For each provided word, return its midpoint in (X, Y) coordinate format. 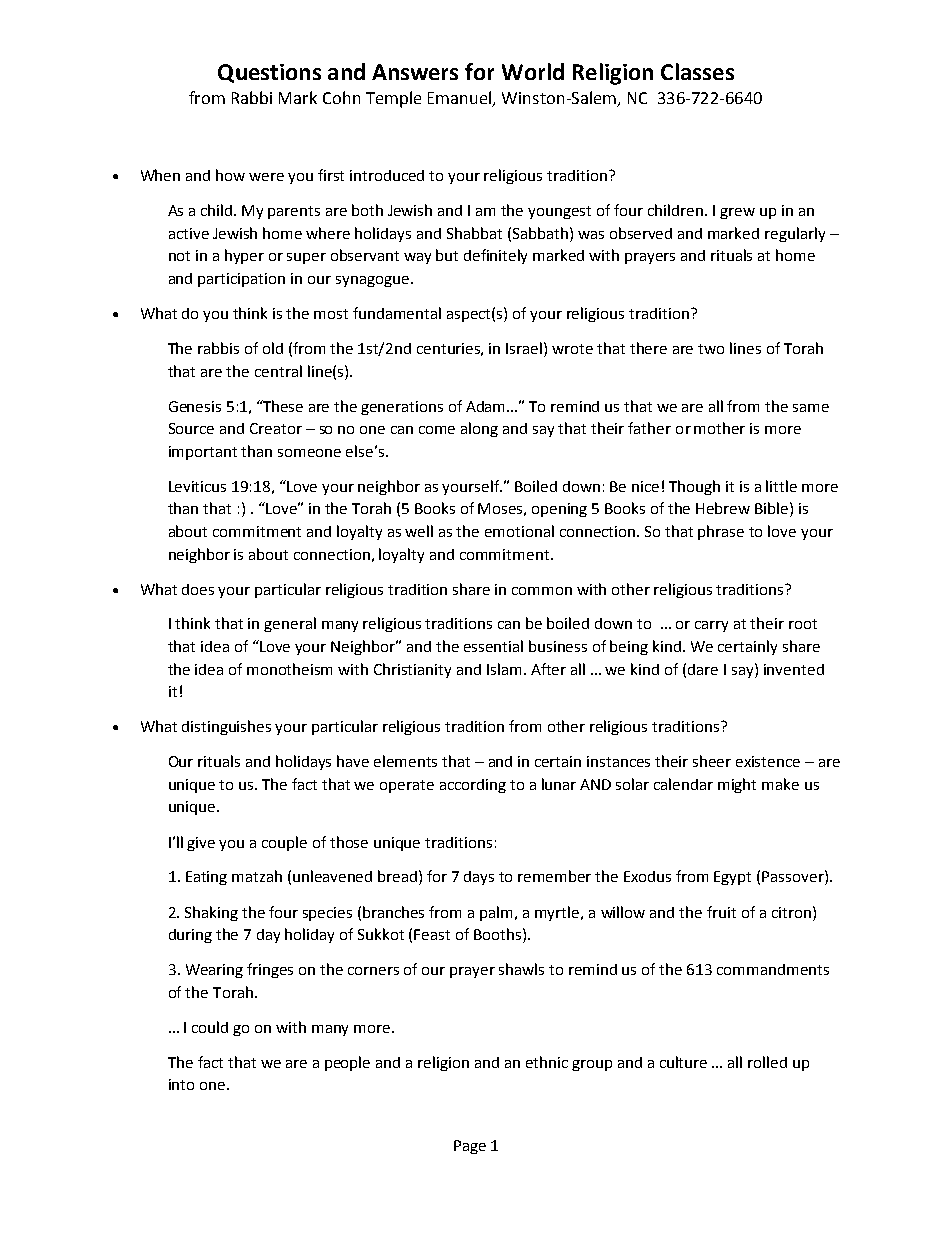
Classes (697, 71)
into (181, 1084)
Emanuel (461, 99)
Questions (269, 73)
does (198, 589)
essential (493, 646)
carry (711, 626)
